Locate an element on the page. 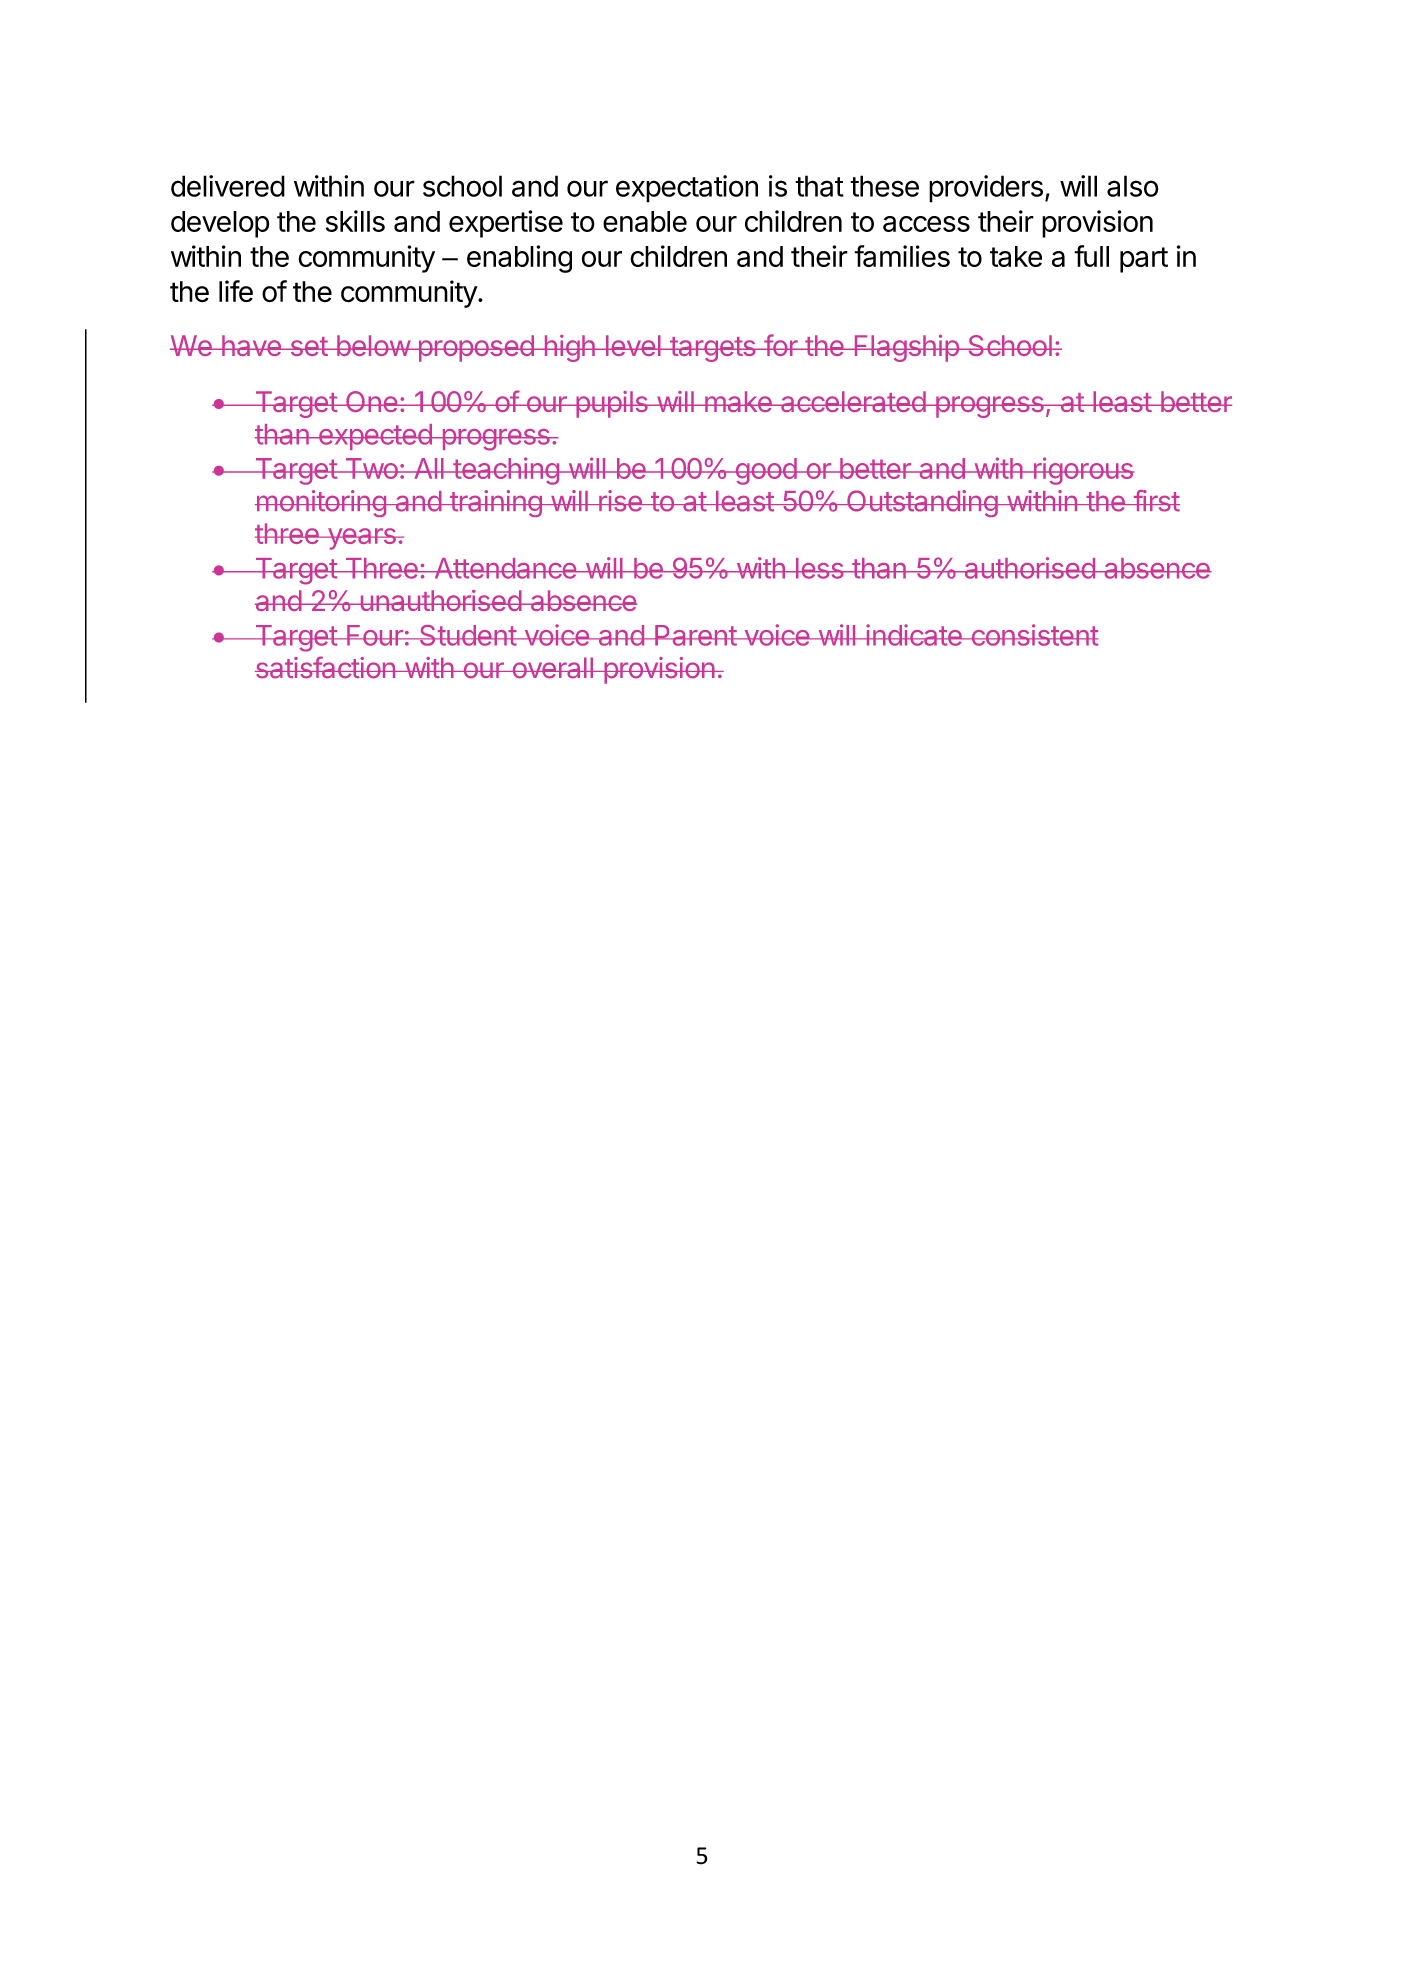  Parent is located at coordinates (695, 635).
